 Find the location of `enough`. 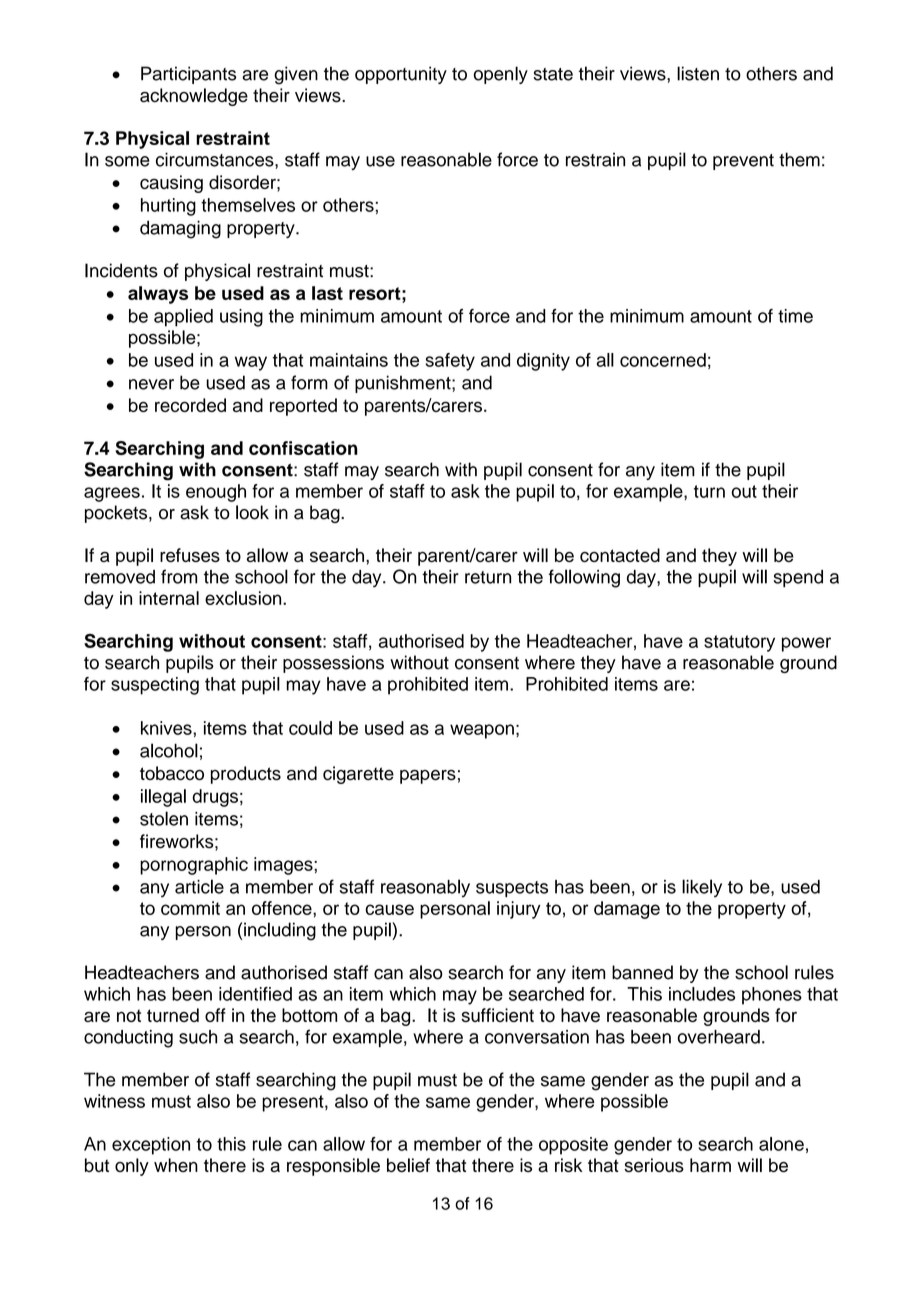

enough is located at coordinates (216, 493).
